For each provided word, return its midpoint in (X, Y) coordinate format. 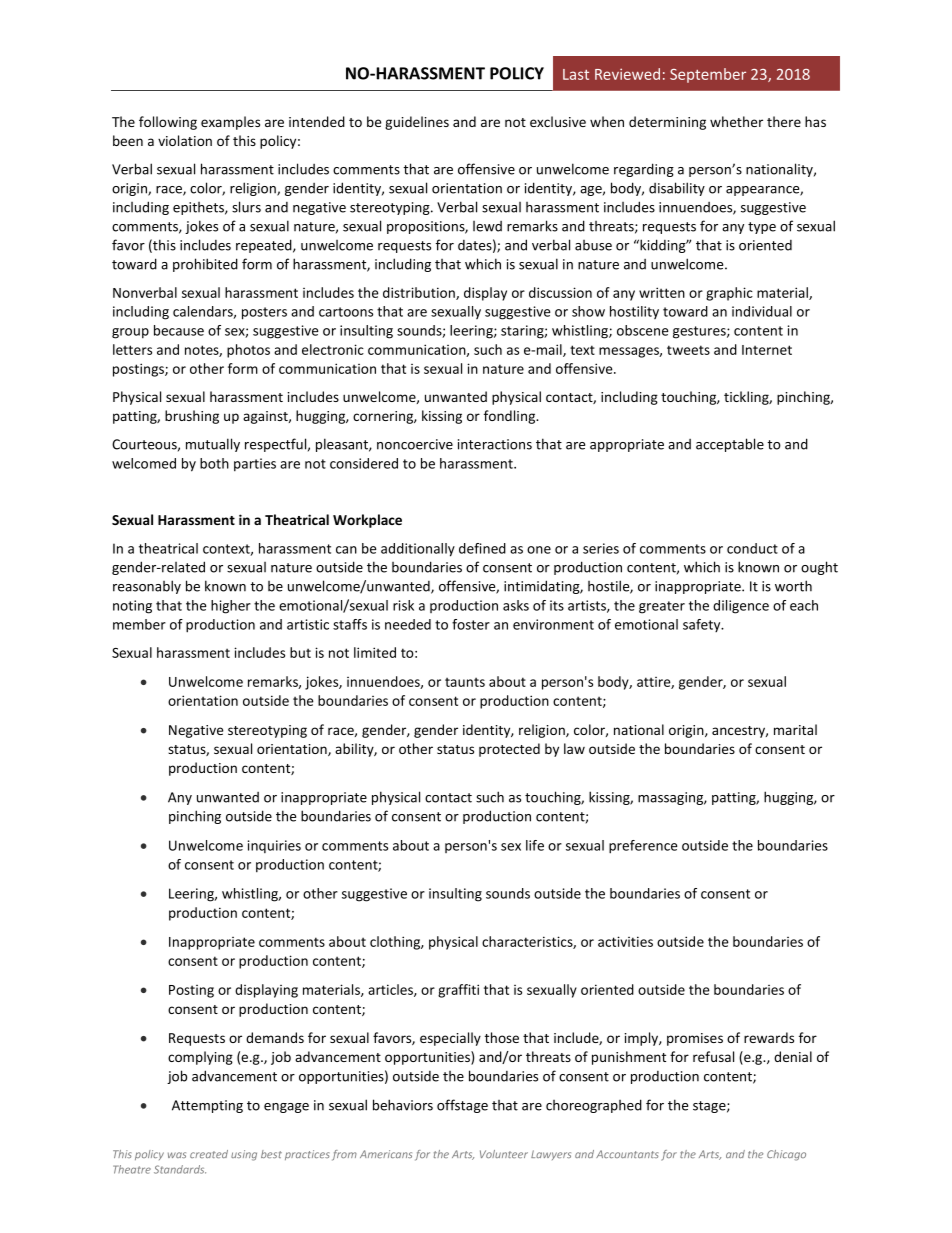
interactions (495, 444)
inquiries (274, 846)
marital (795, 729)
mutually (213, 445)
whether (736, 121)
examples (230, 123)
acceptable (730, 445)
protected (509, 750)
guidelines (417, 123)
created (209, 1154)
